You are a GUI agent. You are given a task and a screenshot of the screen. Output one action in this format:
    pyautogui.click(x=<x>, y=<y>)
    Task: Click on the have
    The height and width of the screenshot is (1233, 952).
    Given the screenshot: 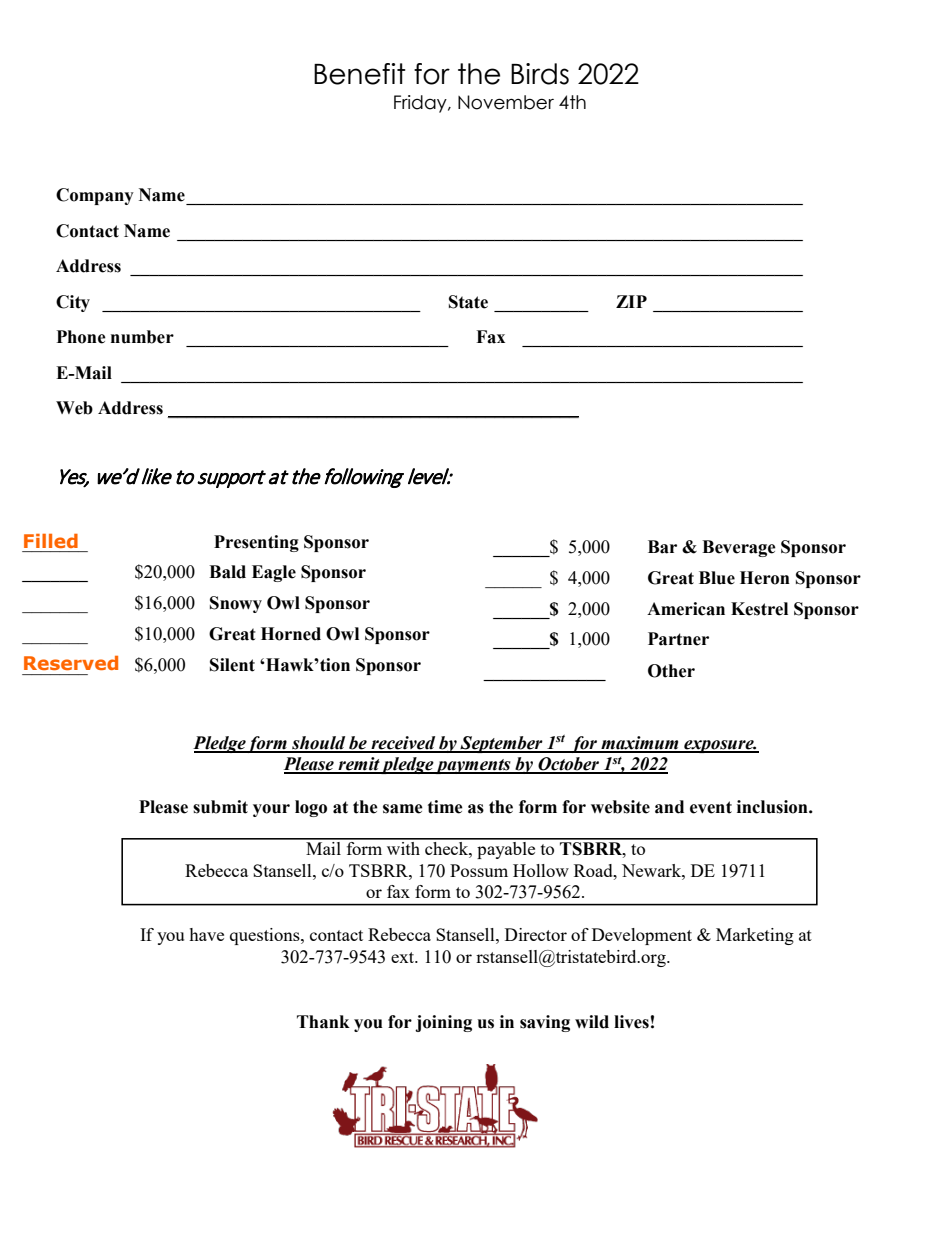 What is the action you would take?
    pyautogui.click(x=206, y=934)
